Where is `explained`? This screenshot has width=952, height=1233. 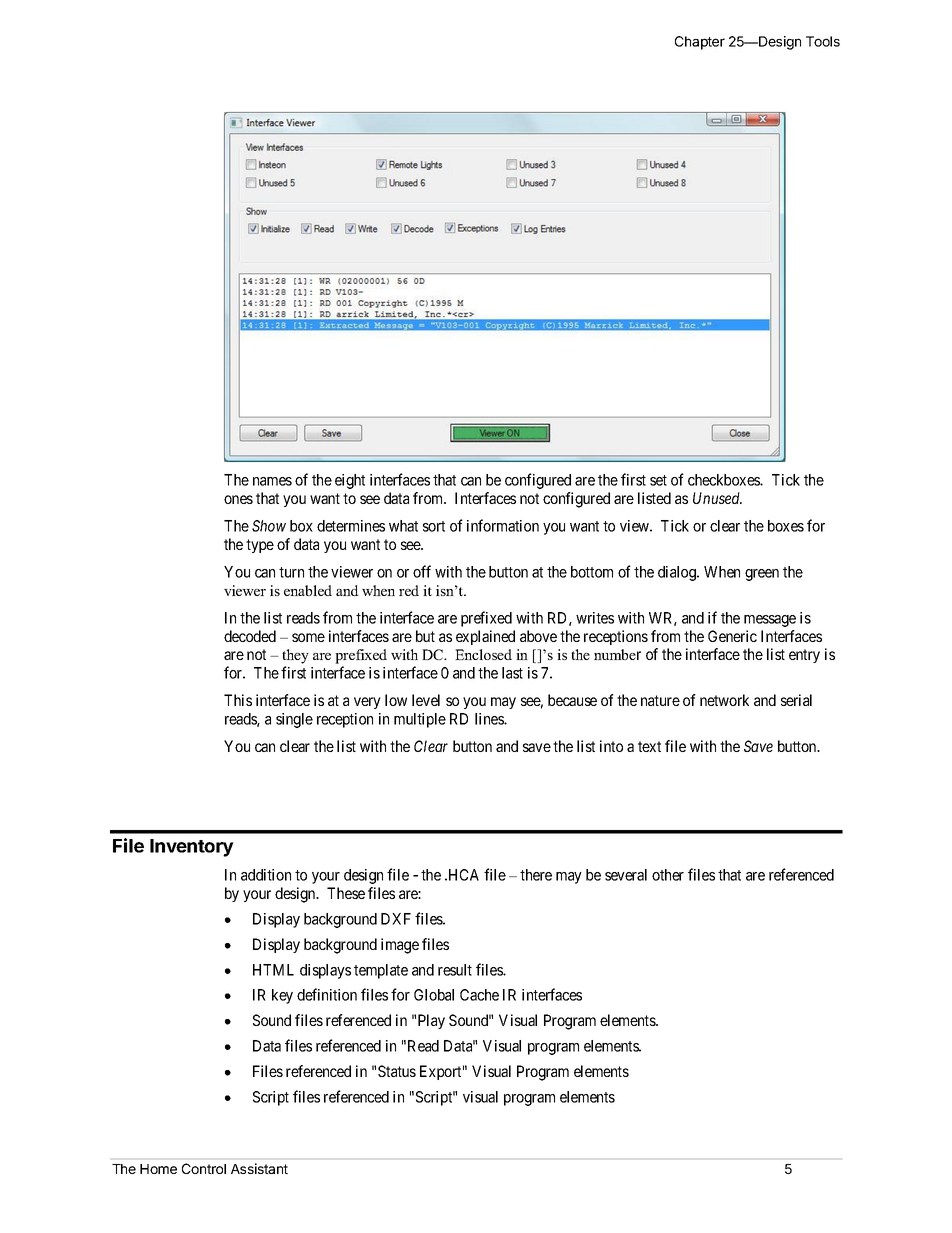 explained is located at coordinates (485, 637).
